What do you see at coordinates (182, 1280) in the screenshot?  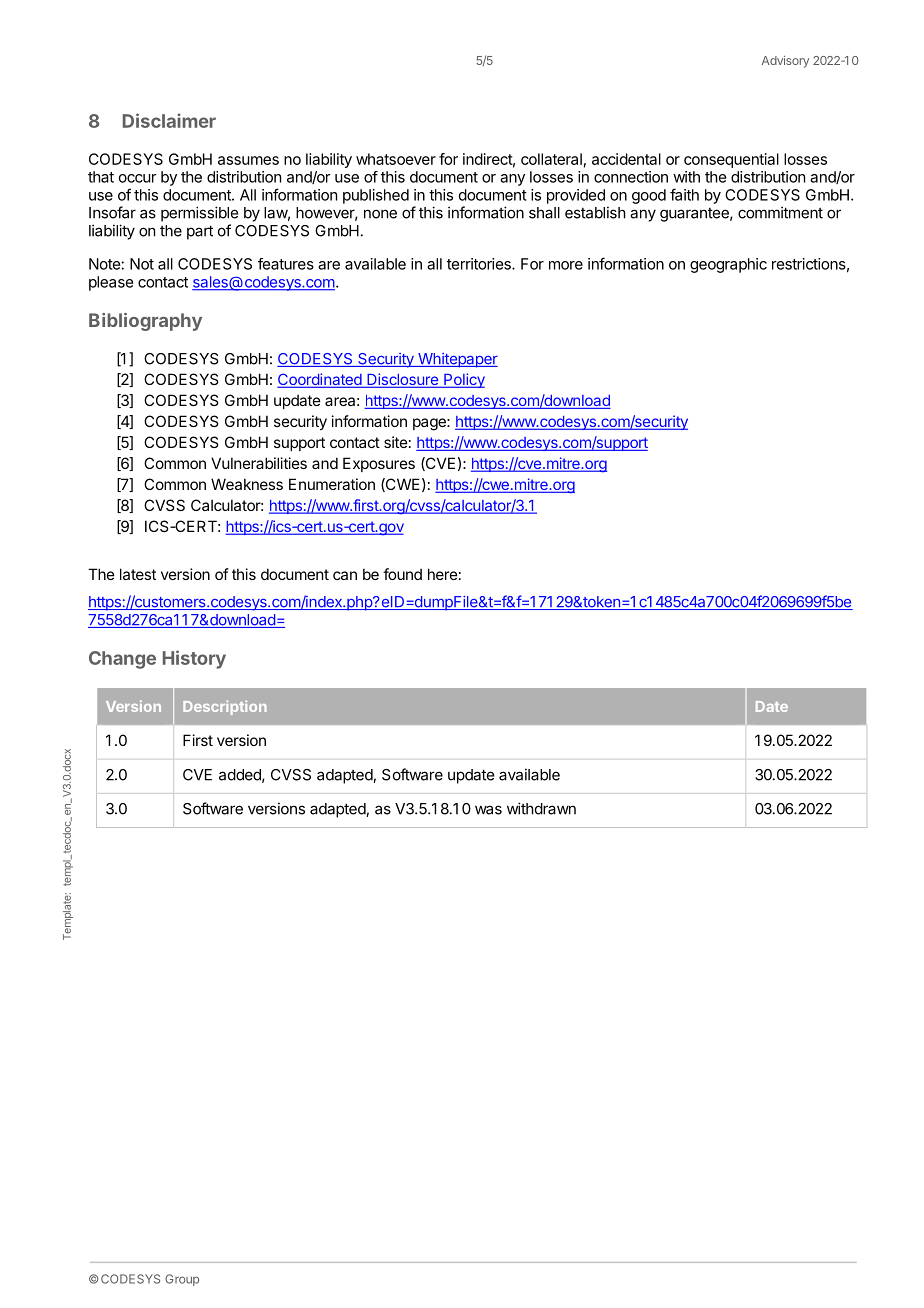 I see `Group` at bounding box center [182, 1280].
